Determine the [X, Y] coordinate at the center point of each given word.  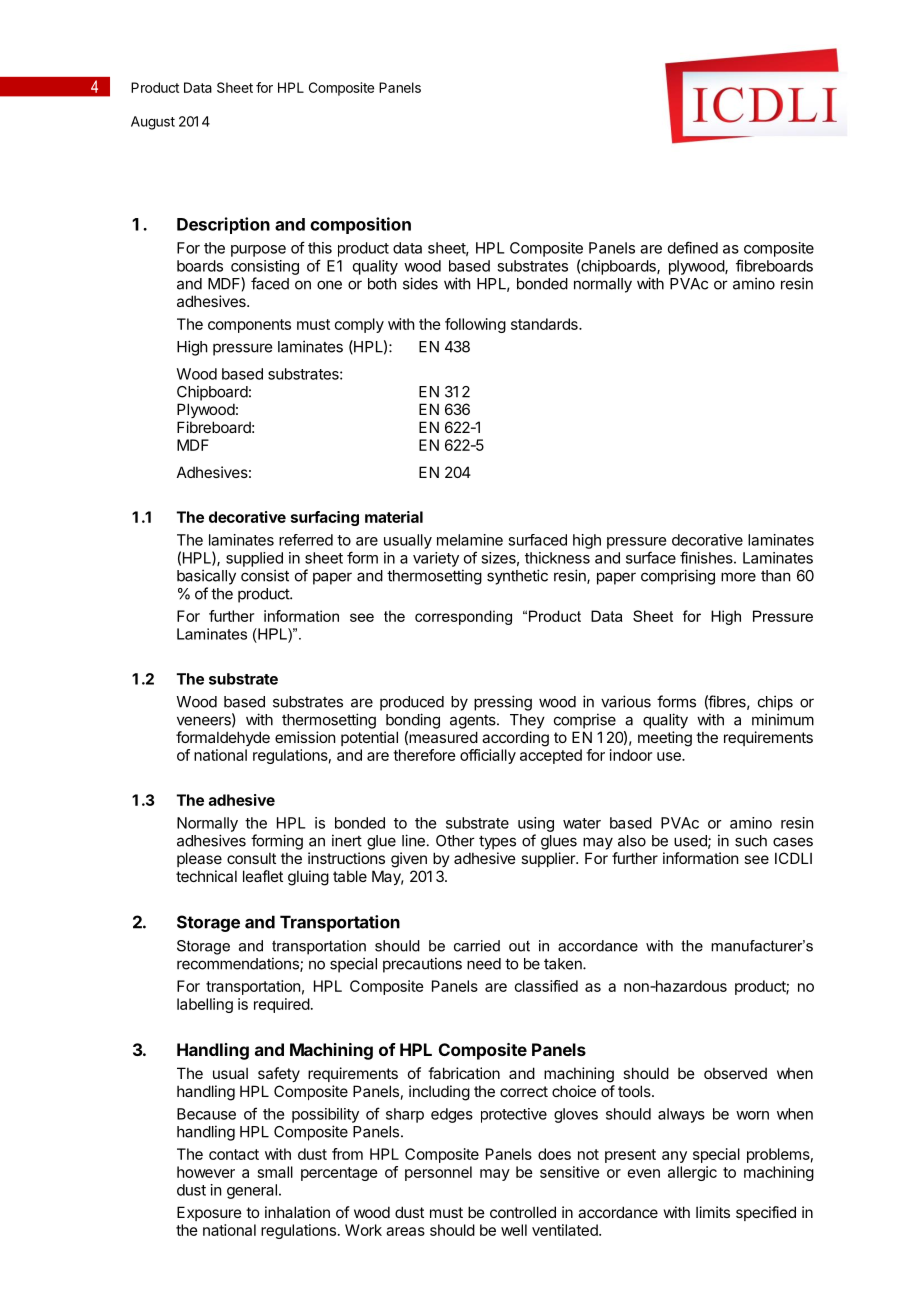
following [475, 325]
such [751, 841]
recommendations [239, 964]
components [249, 326]
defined [693, 247]
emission [305, 737]
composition [360, 225]
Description [223, 225]
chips [775, 703]
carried [477, 946]
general [252, 1191]
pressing [503, 703]
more [738, 577]
